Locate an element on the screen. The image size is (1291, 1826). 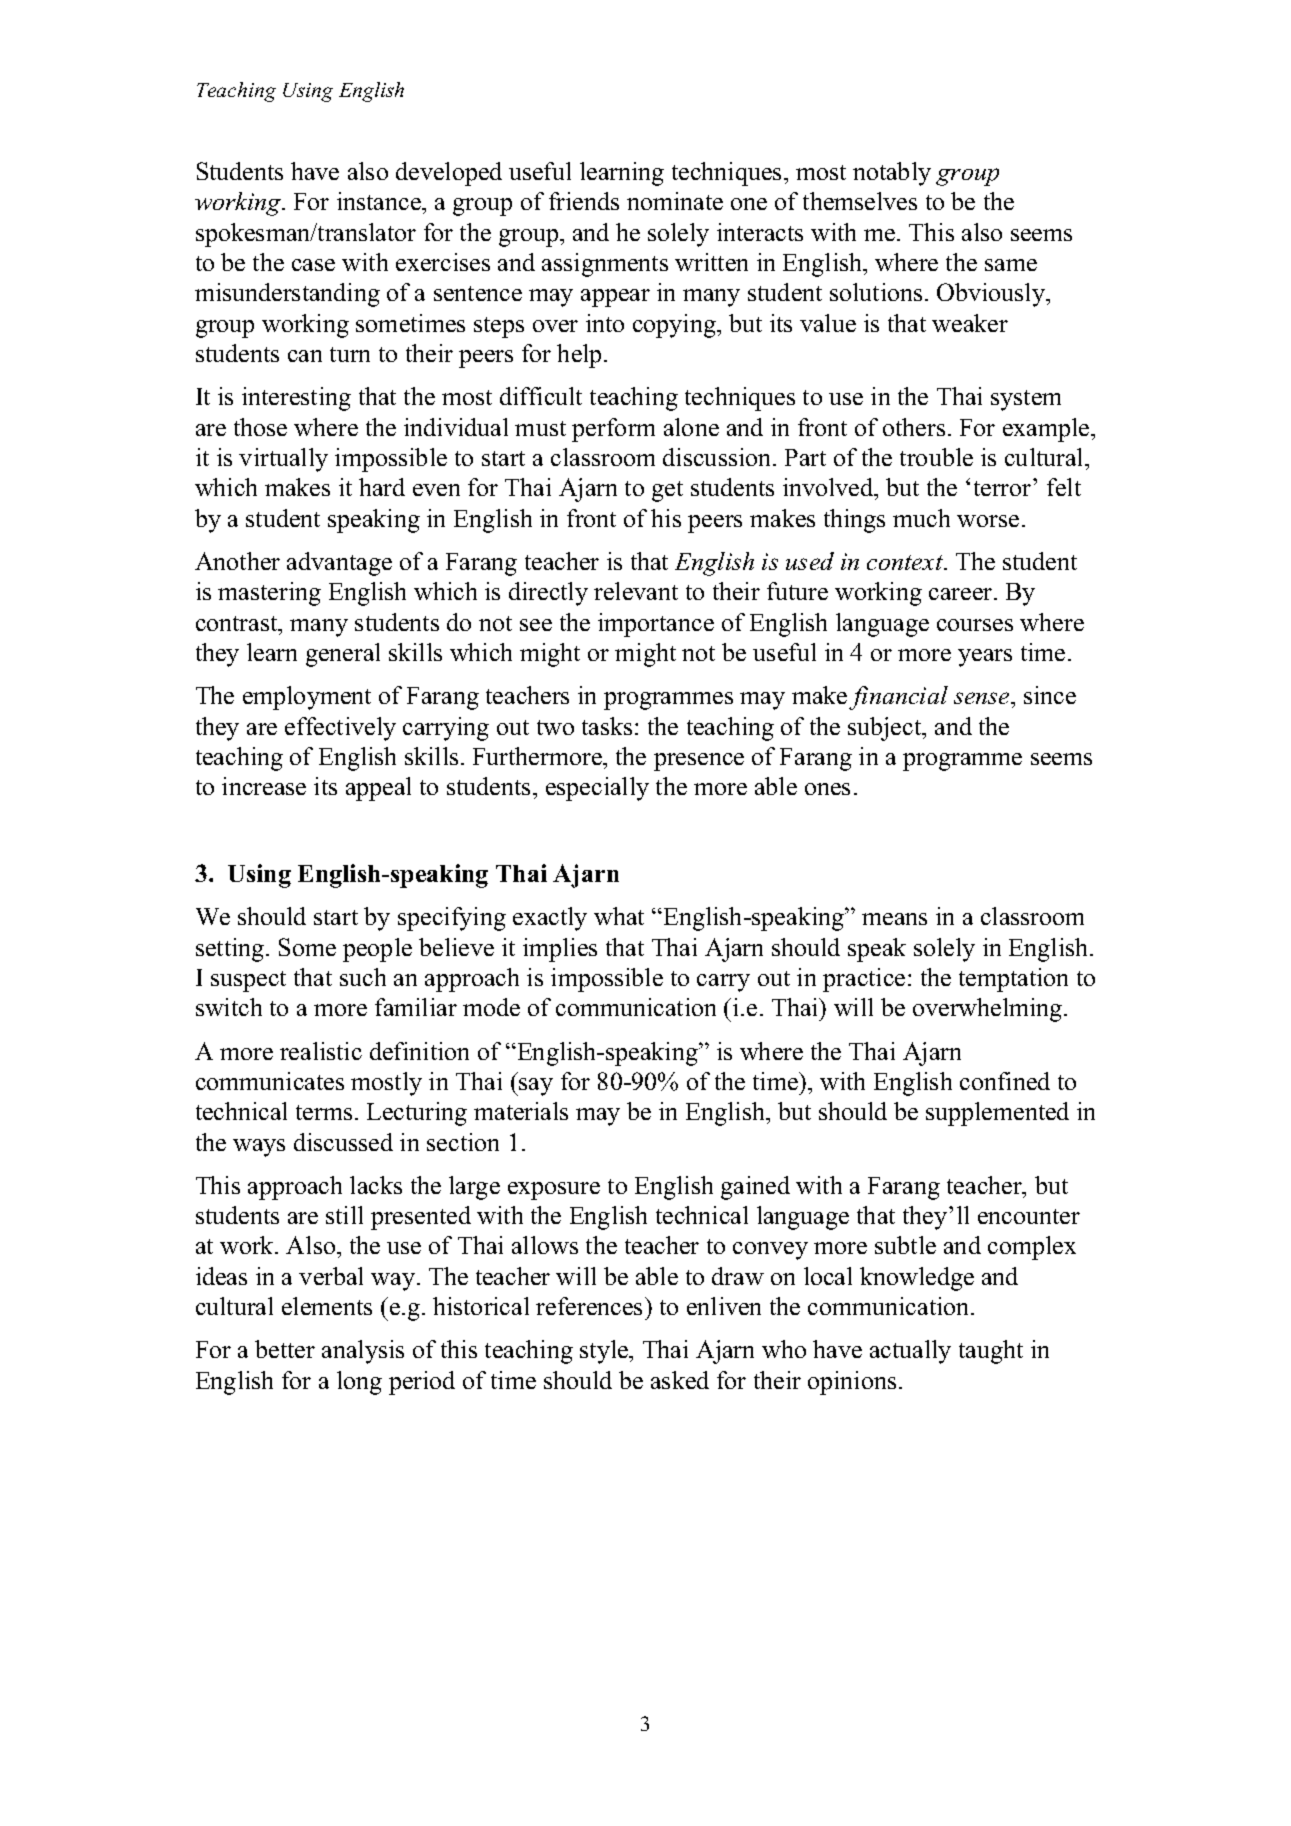
style is located at coordinates (605, 1352).
